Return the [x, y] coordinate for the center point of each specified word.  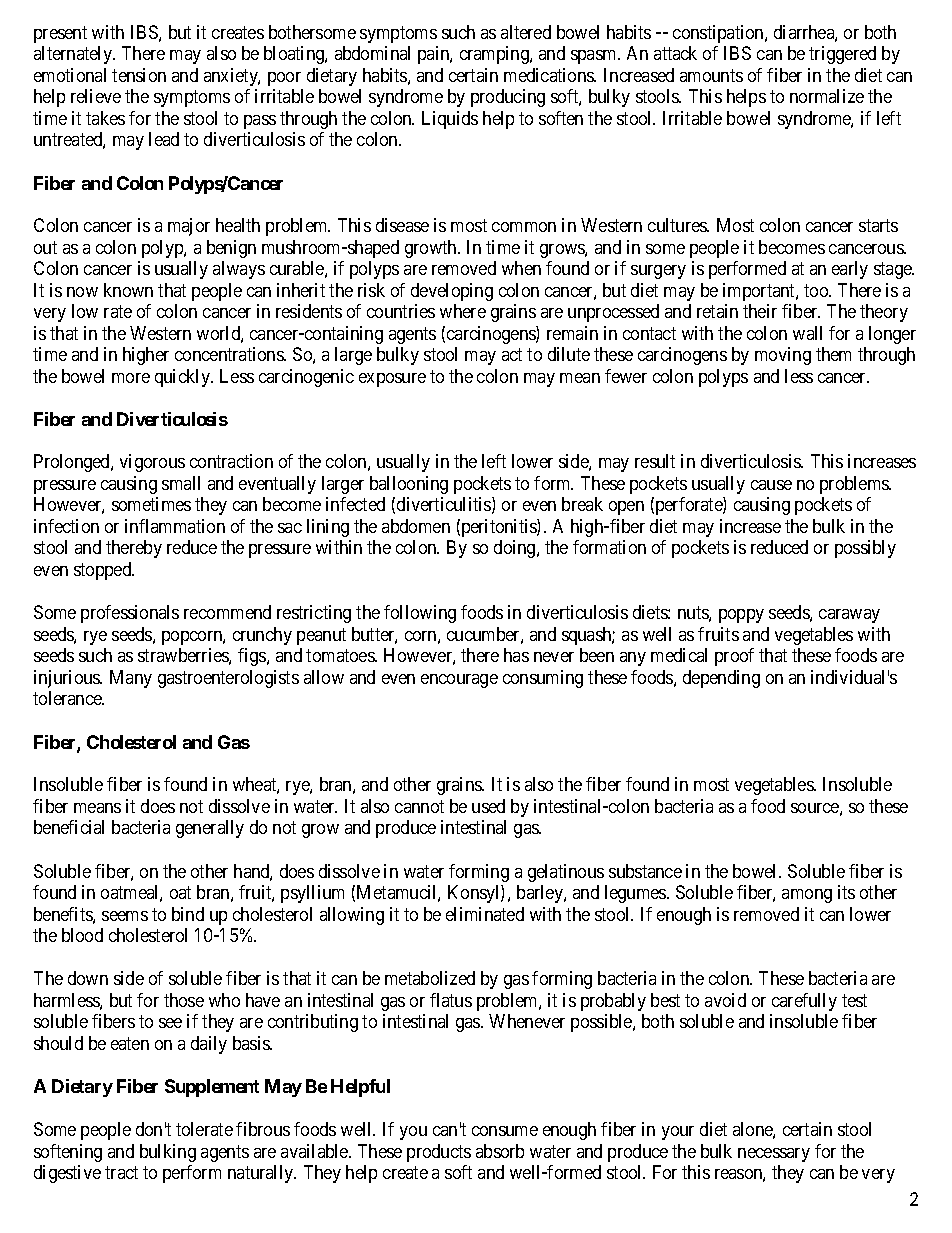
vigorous [152, 463]
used [488, 806]
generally [210, 829]
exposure [392, 380]
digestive [67, 1174]
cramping [495, 55]
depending [721, 679]
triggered [842, 55]
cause [771, 485]
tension [139, 75]
